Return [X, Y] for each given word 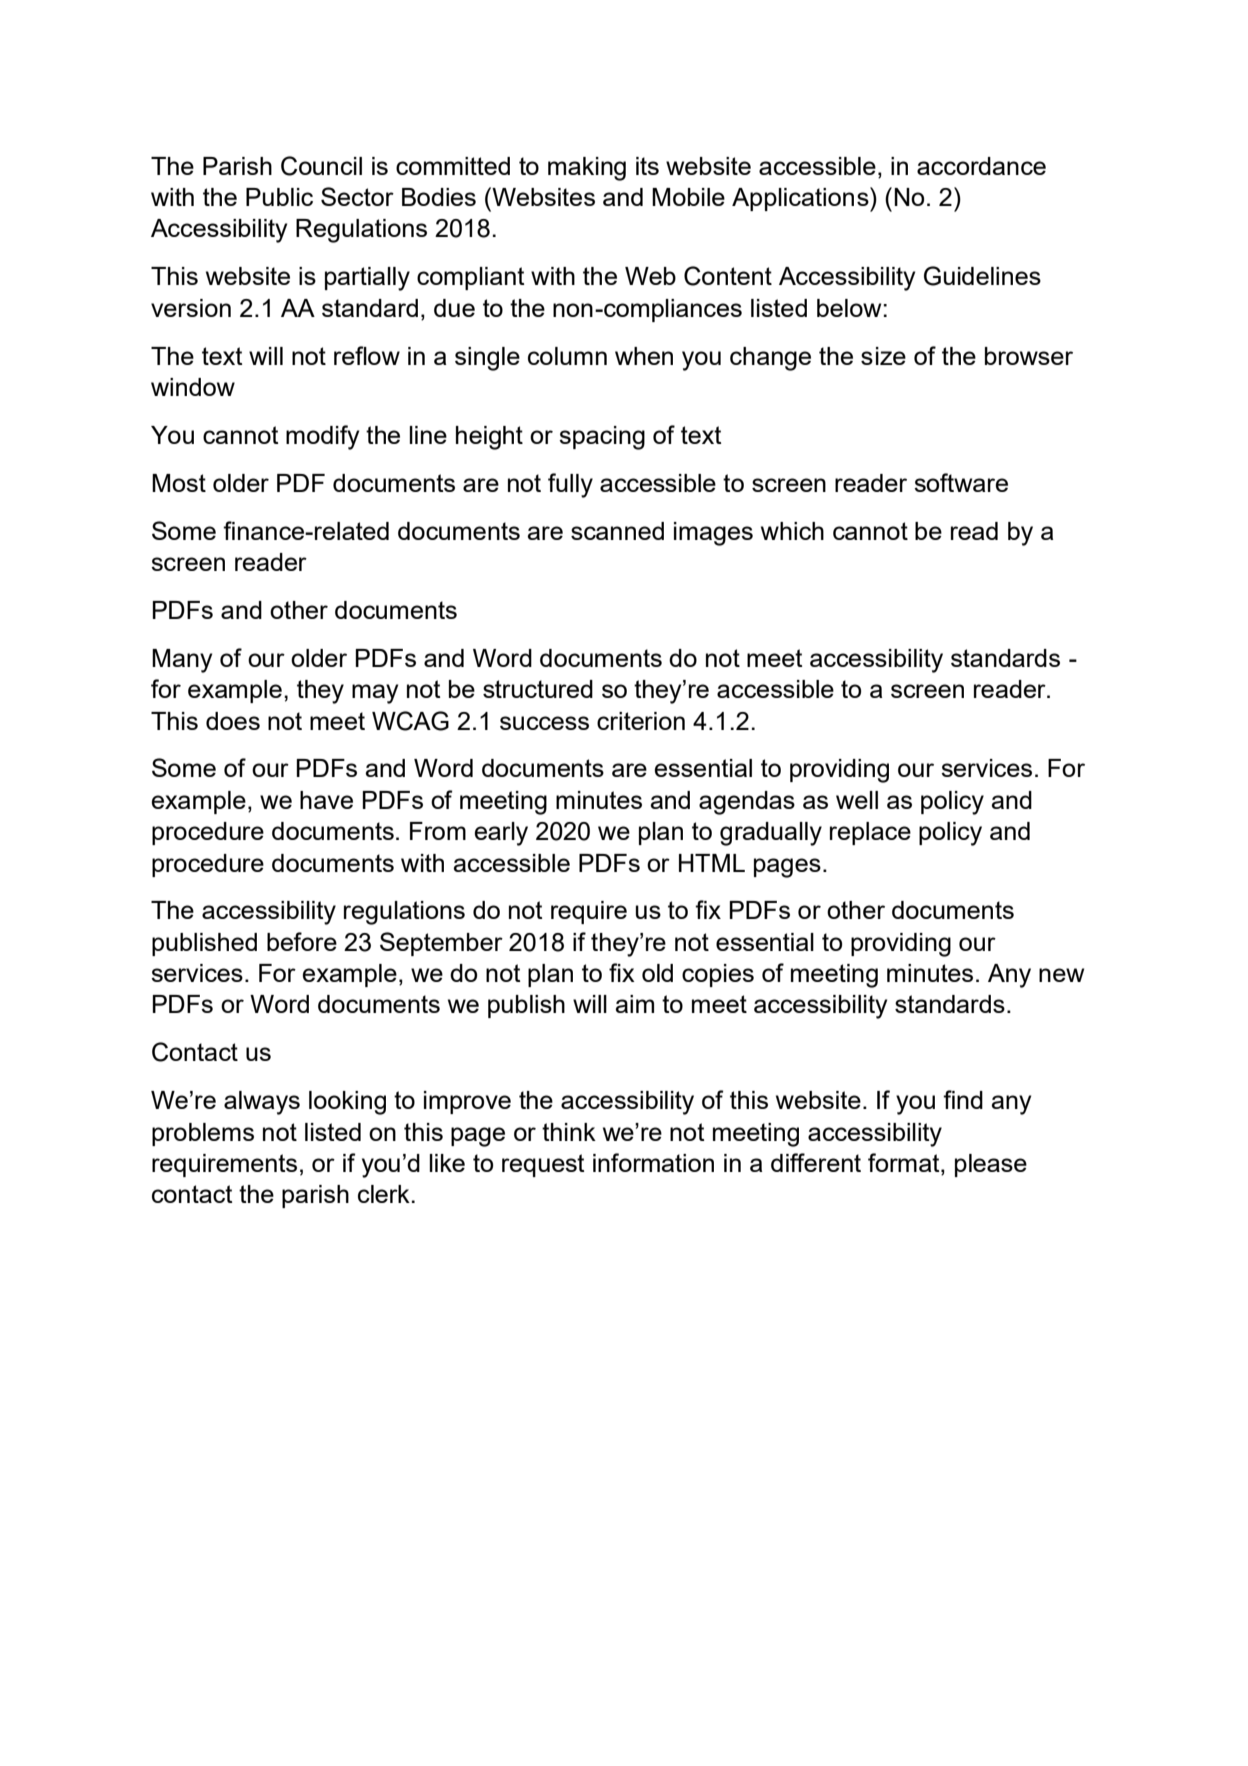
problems [203, 1134]
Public [279, 197]
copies [718, 975]
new [1061, 975]
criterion [641, 721]
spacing [602, 438]
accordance [981, 166]
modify [322, 437]
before [302, 941]
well [857, 800]
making [587, 169]
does [233, 721]
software [961, 482]
